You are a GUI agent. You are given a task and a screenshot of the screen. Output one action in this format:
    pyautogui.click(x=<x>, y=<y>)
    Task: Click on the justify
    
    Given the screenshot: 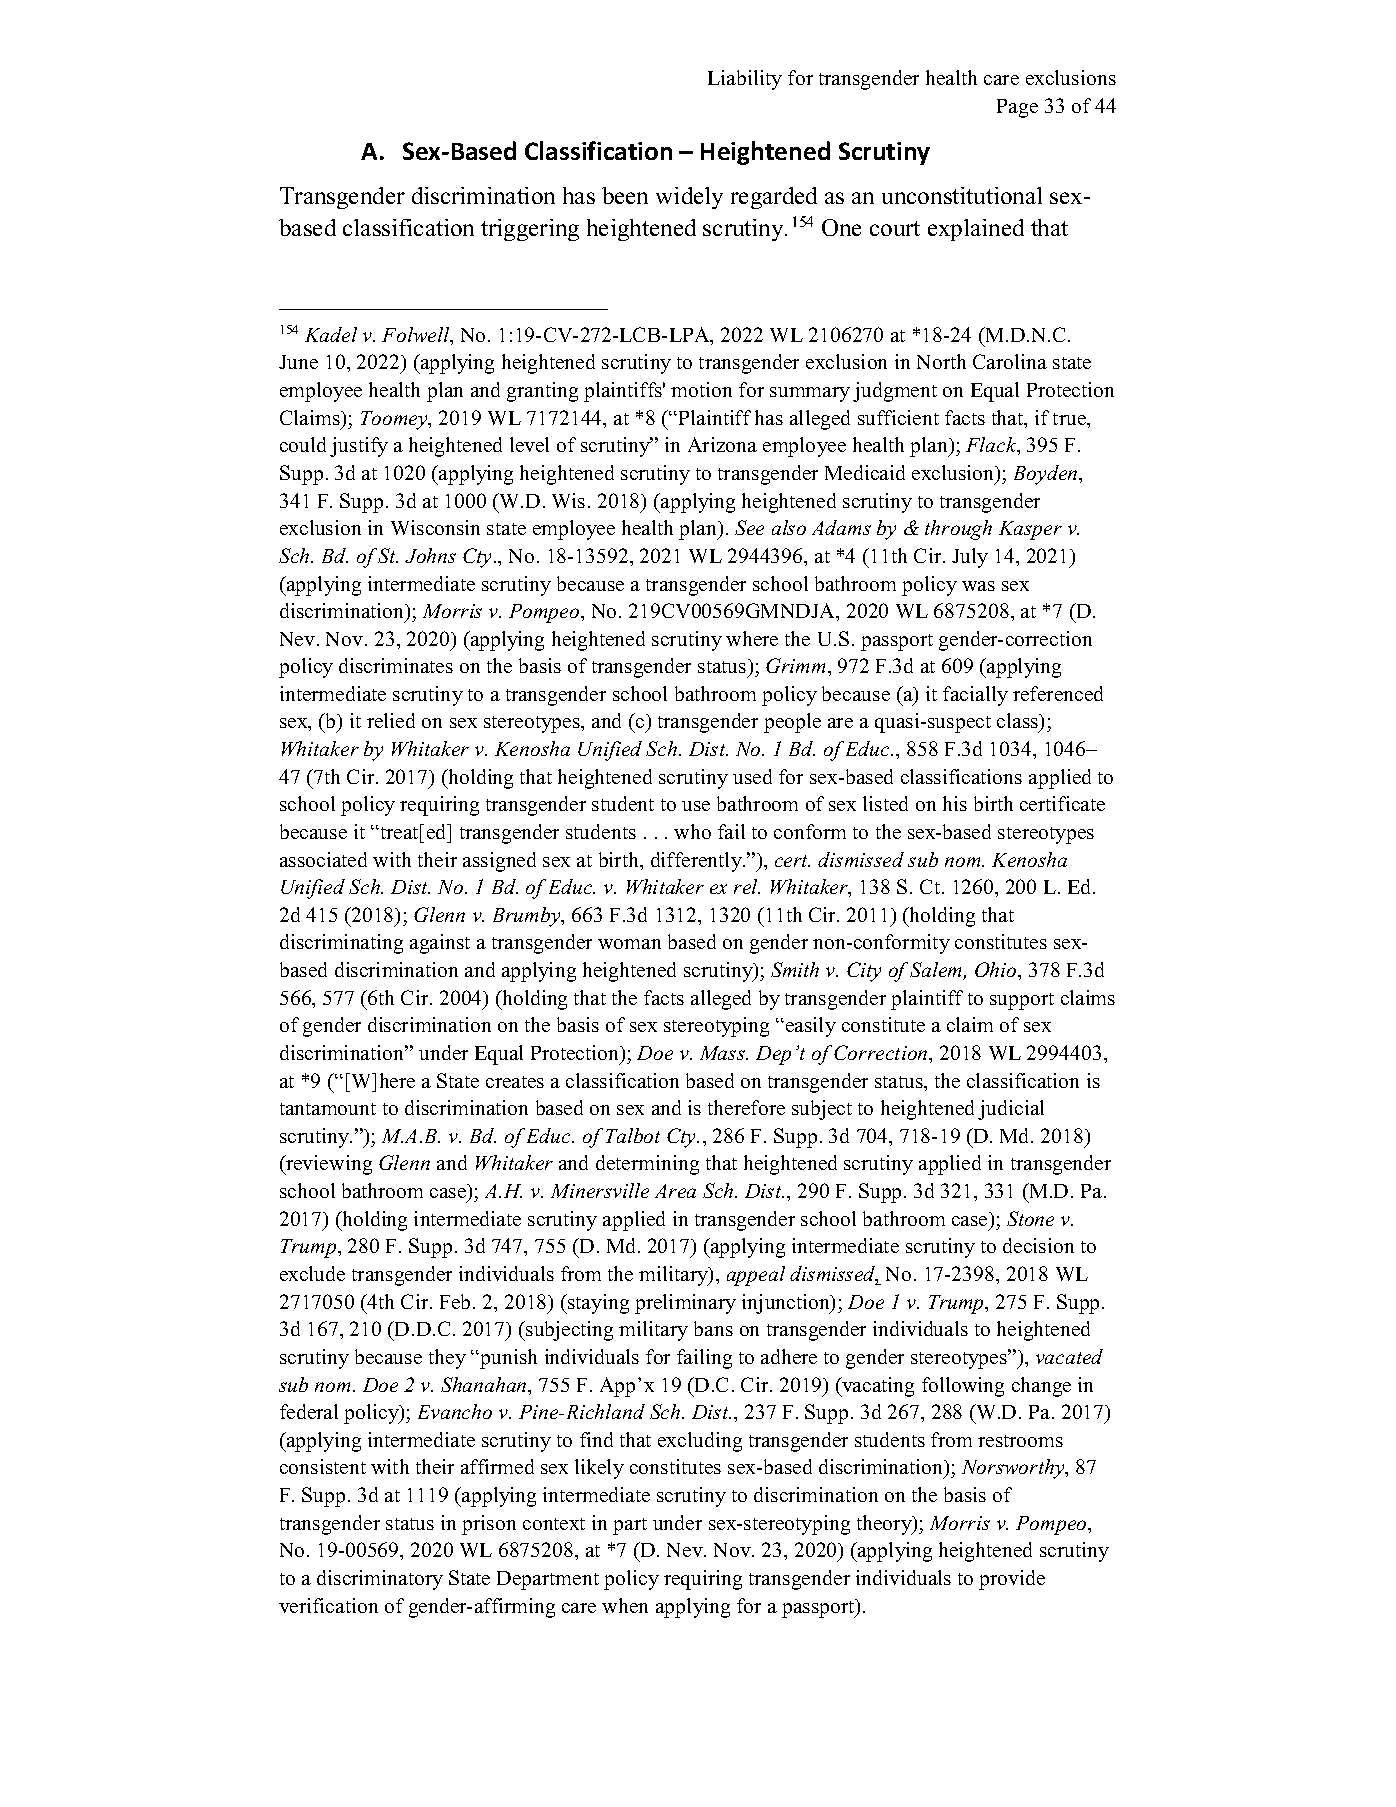 What is the action you would take?
    pyautogui.click(x=359, y=447)
